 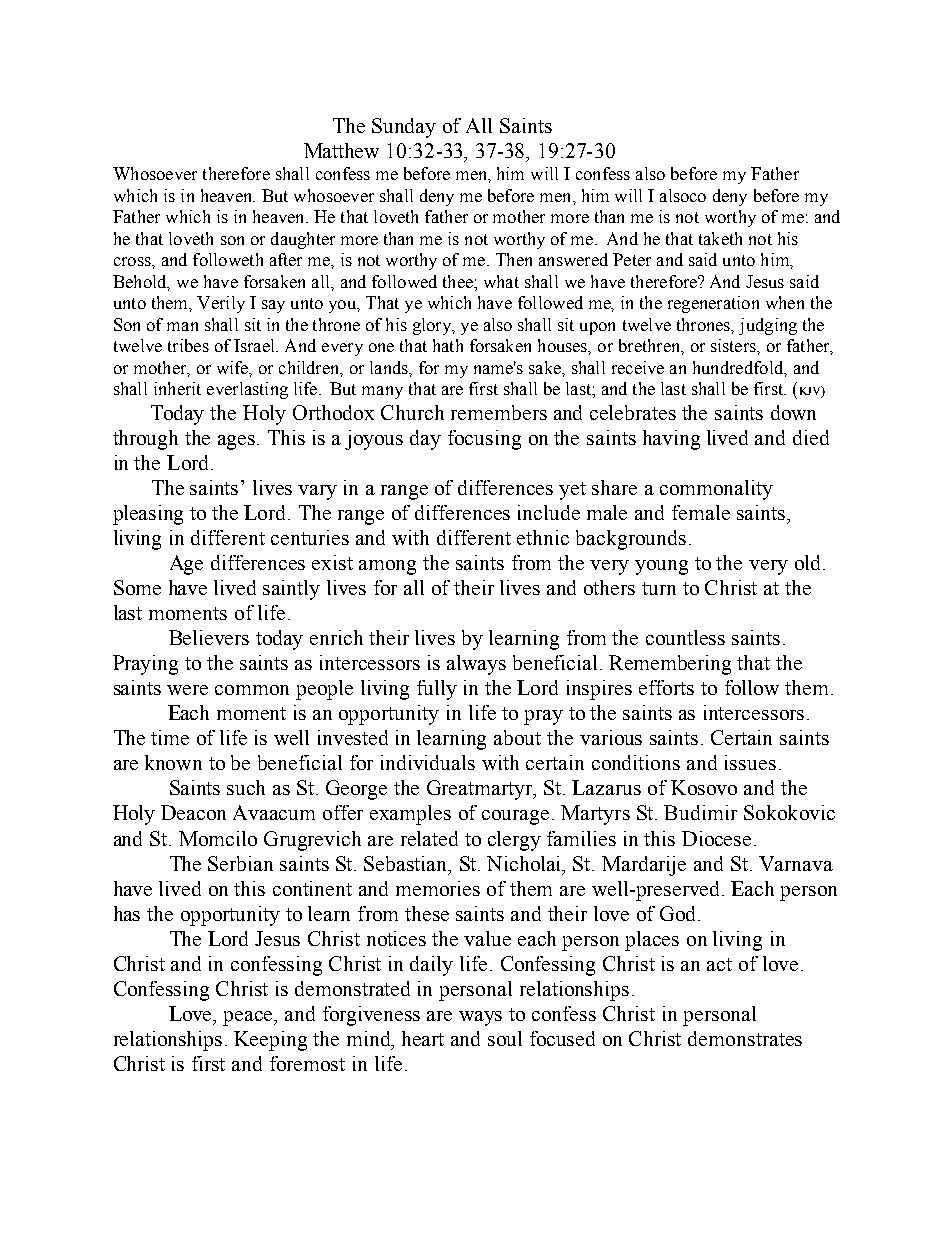 I want to click on among, so click(x=387, y=567).
